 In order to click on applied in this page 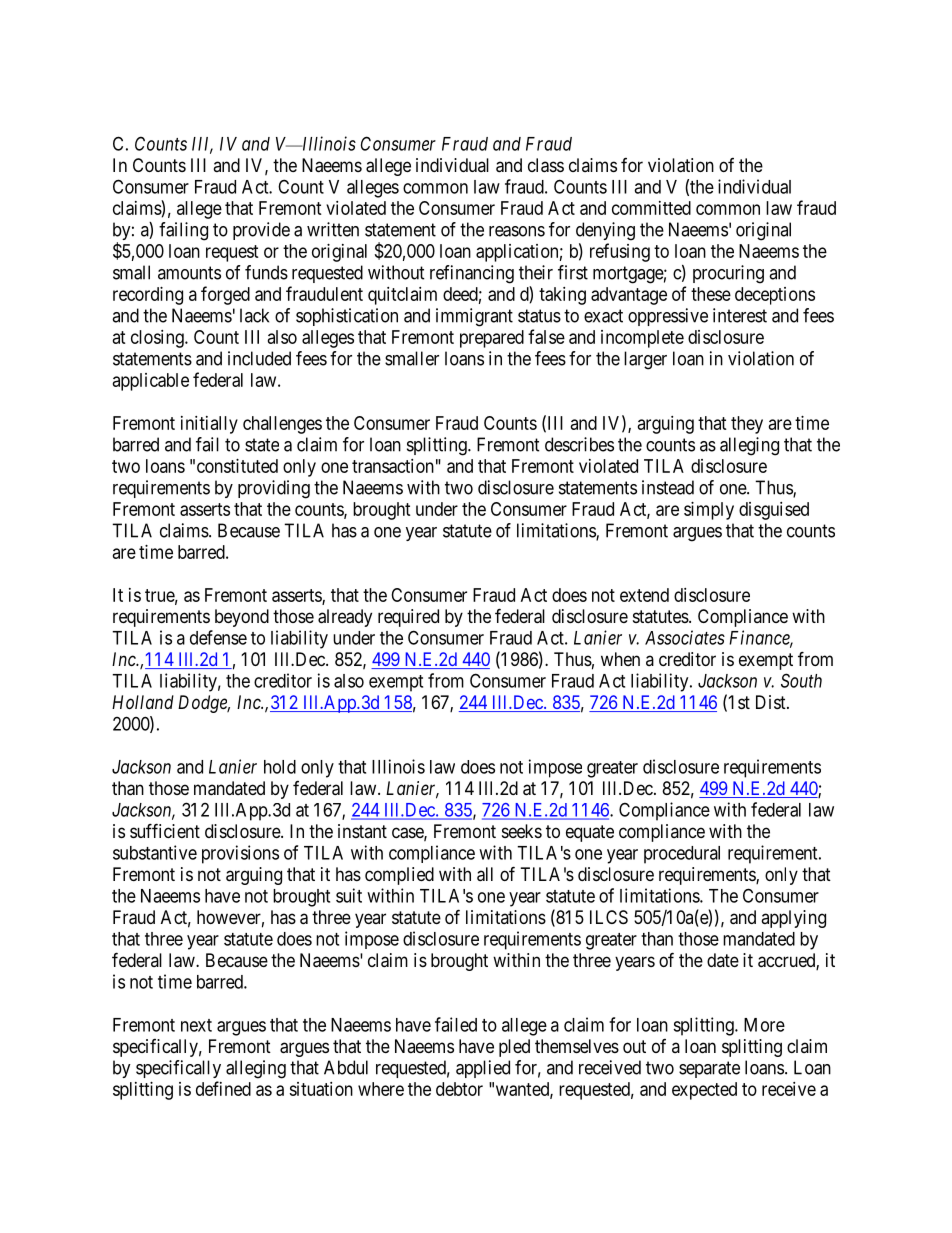, I will do `click(483, 1069)`.
